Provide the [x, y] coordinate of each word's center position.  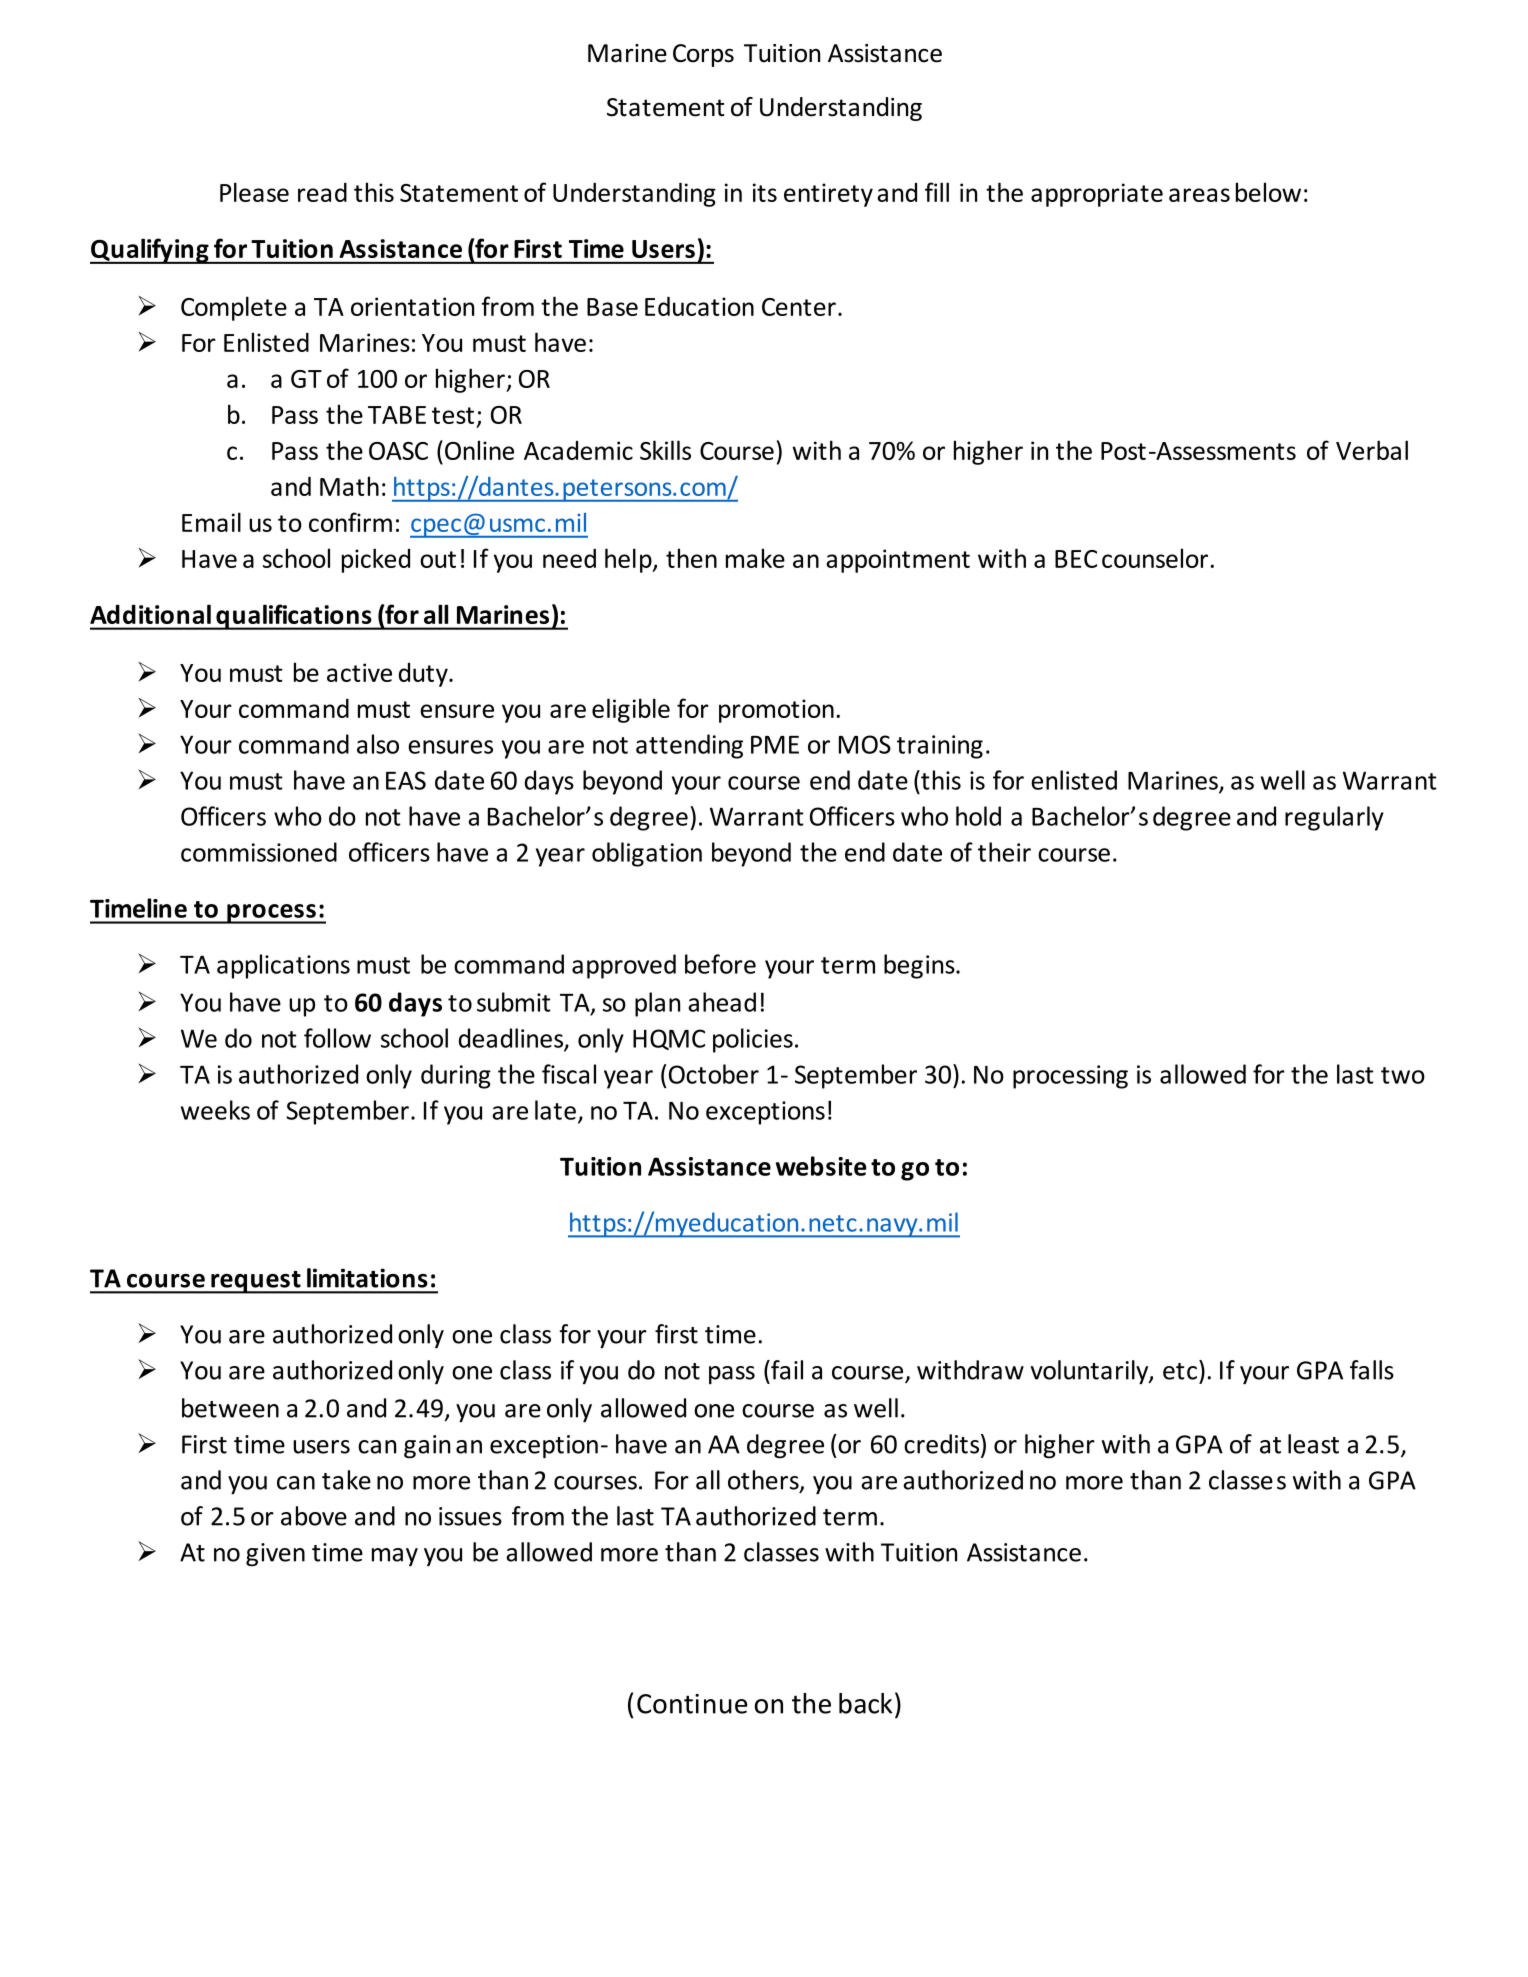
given [275, 1555]
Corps [703, 55]
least [1313, 1444]
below [1268, 192]
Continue [692, 1704]
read [322, 192]
